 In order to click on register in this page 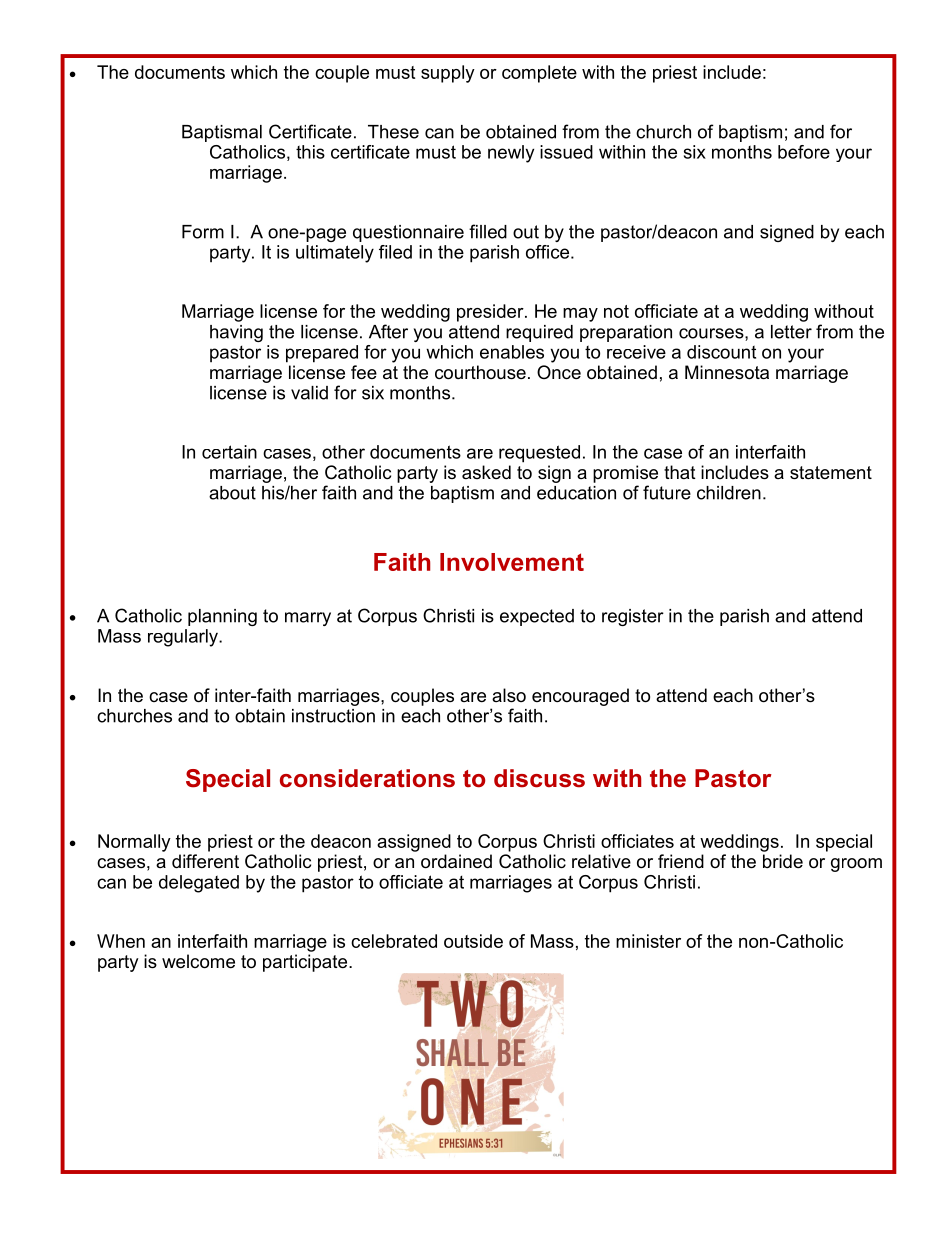, I will do `click(633, 617)`.
